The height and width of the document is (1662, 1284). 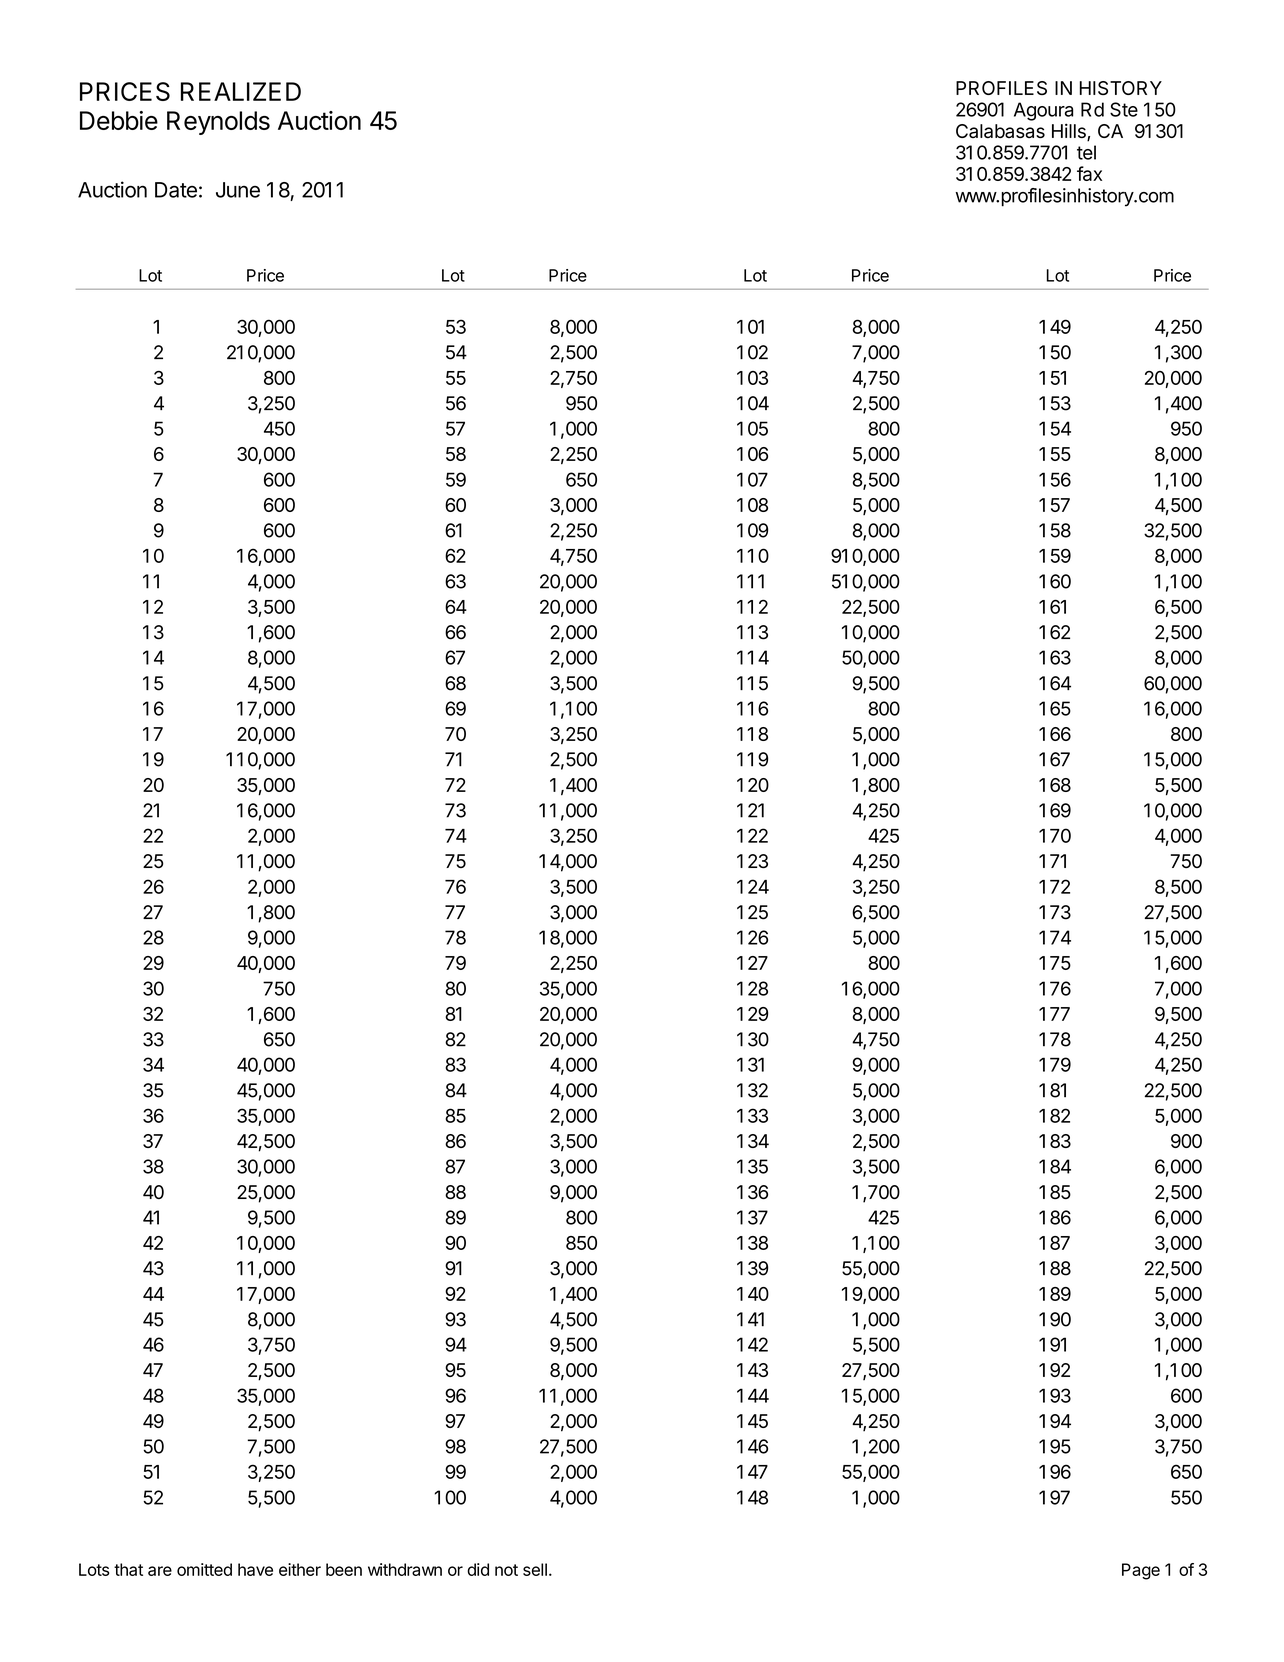 I want to click on REALIZED, so click(x=241, y=91).
